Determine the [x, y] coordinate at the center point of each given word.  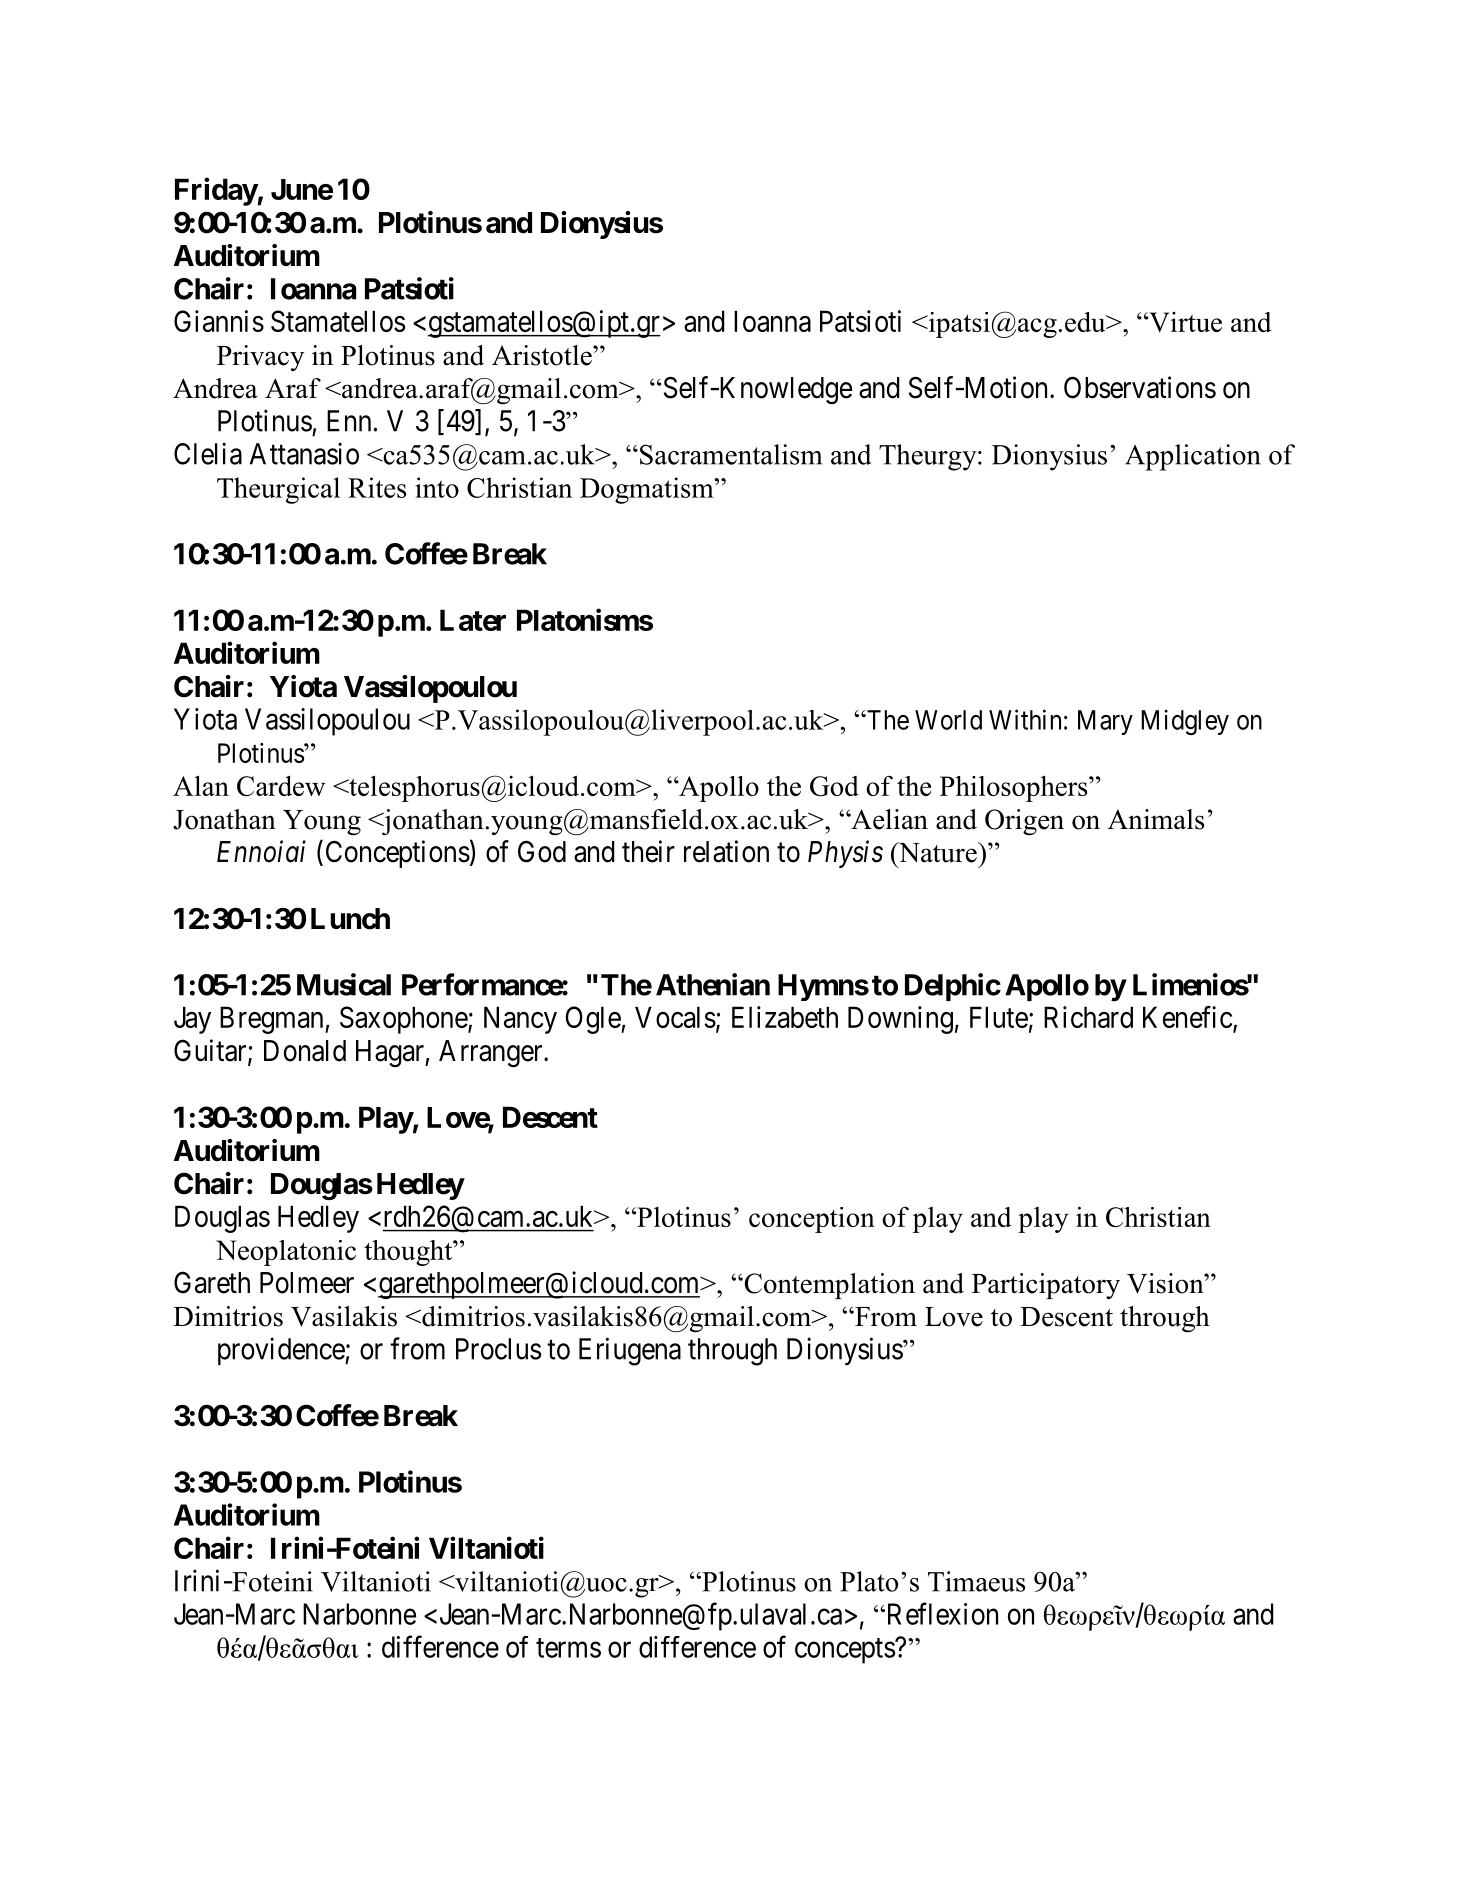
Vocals [675, 1017]
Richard [1088, 1017]
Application [1193, 457]
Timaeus [976, 1581]
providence [282, 1351]
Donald [305, 1051]
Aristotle [543, 355]
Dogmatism [648, 490]
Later [473, 620]
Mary [1105, 722]
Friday [216, 191]
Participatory [1046, 1286]
